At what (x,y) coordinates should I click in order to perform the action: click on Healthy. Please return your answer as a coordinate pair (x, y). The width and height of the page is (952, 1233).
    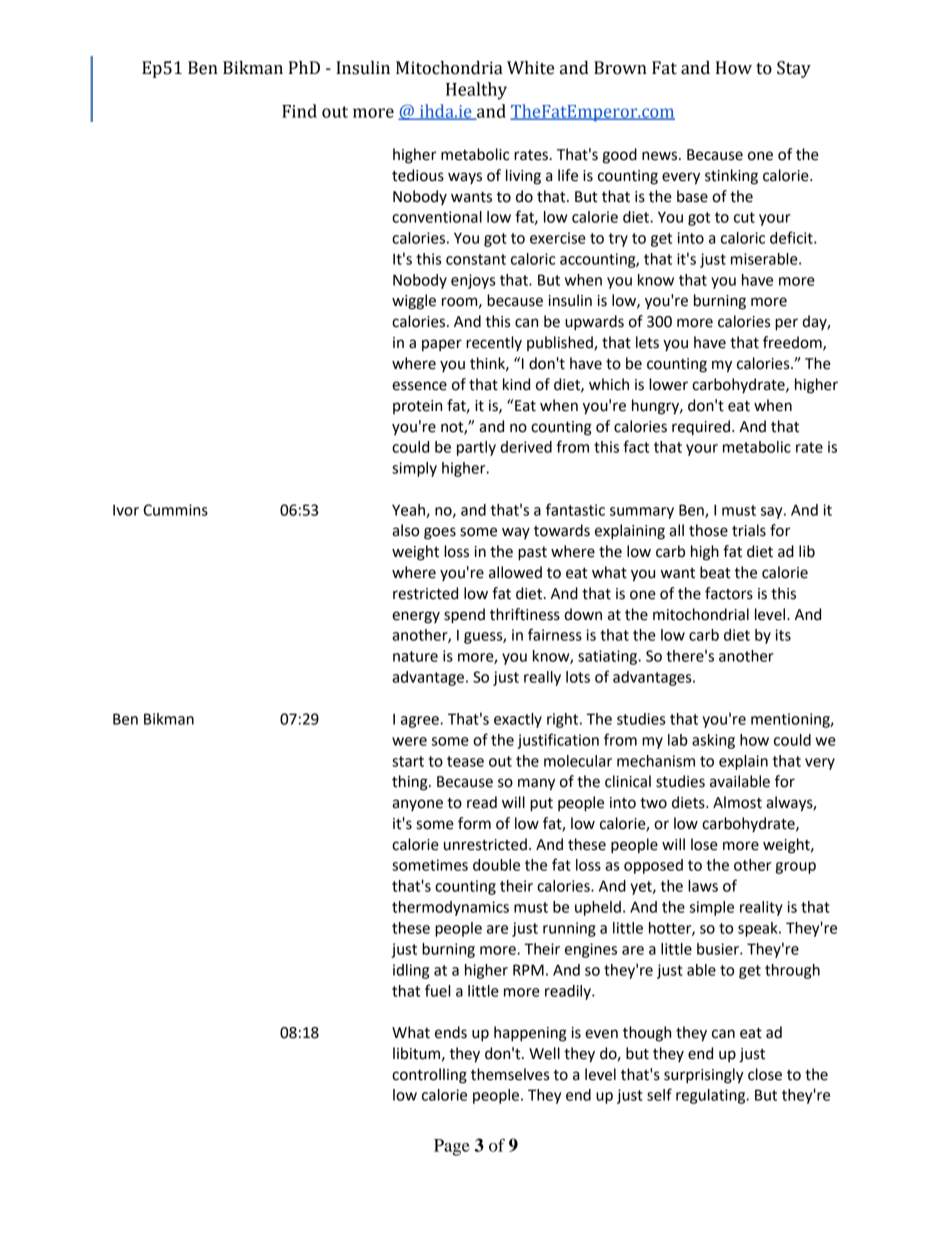
    Looking at the image, I should click on (476, 91).
